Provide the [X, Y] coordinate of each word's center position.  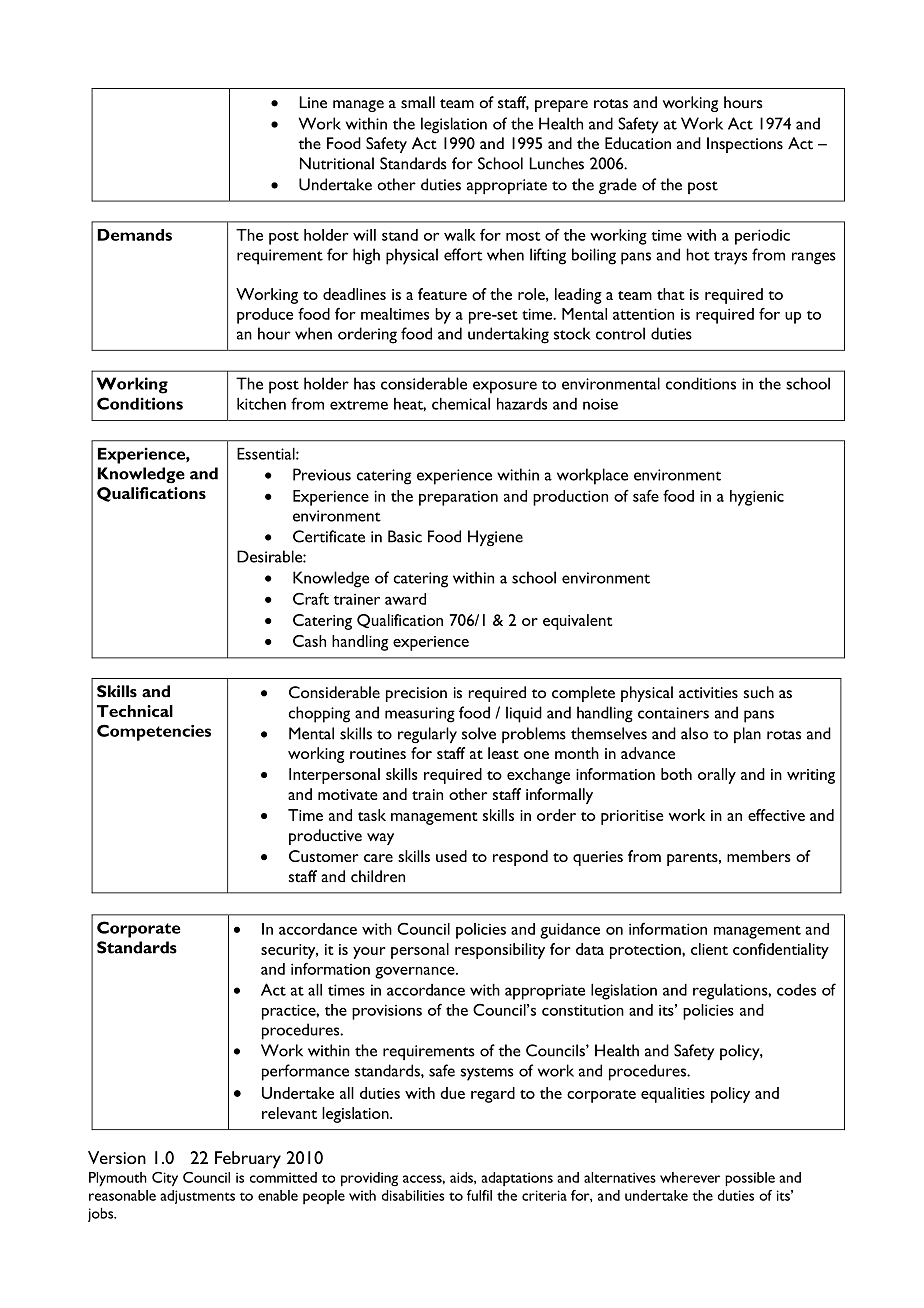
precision [416, 694]
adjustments [197, 1197]
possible [750, 1179]
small [418, 102]
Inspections [745, 145]
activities [708, 693]
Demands [134, 235]
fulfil [479, 1195]
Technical [135, 711]
